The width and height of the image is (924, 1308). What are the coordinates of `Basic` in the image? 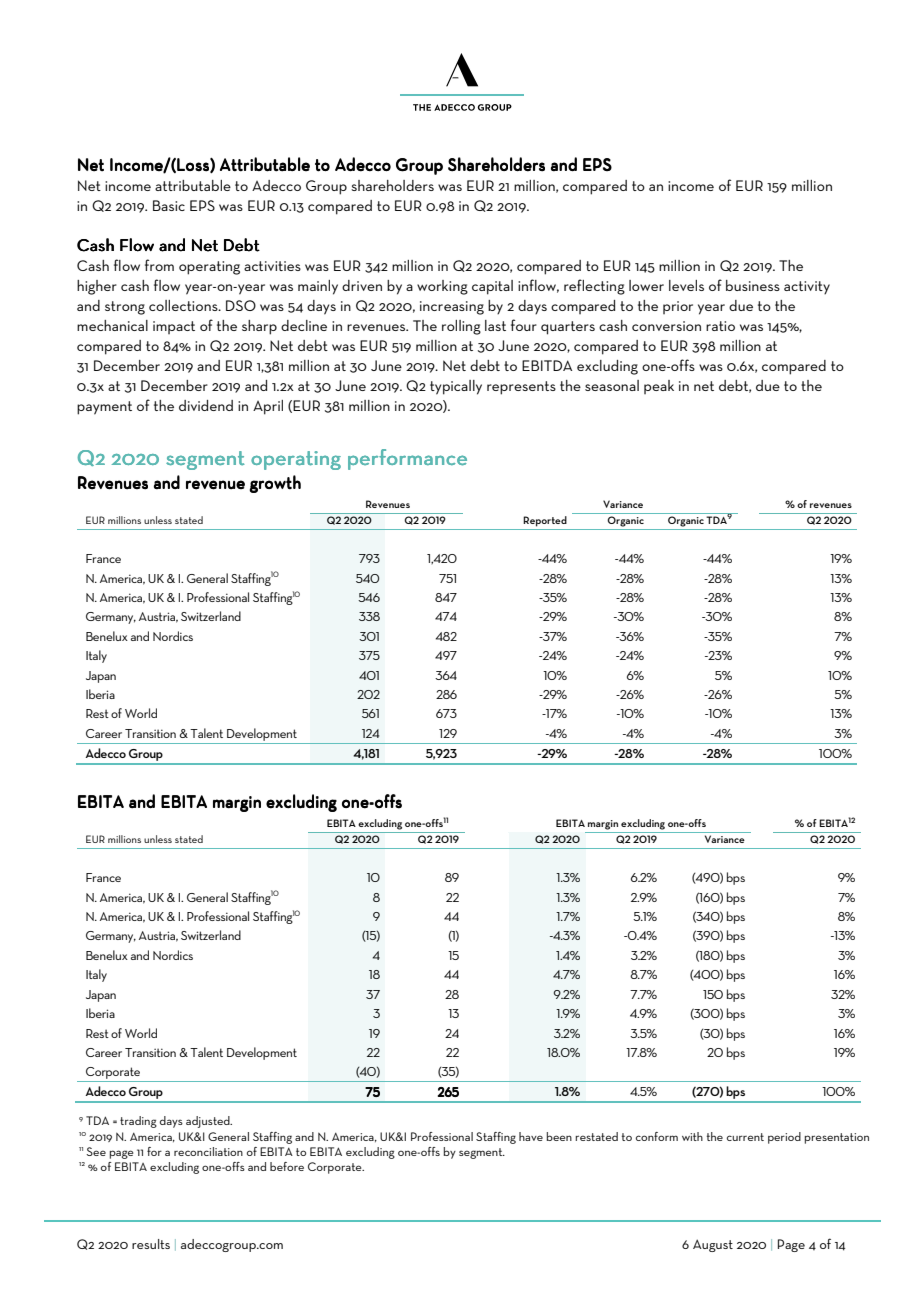 It's located at (169, 205).
